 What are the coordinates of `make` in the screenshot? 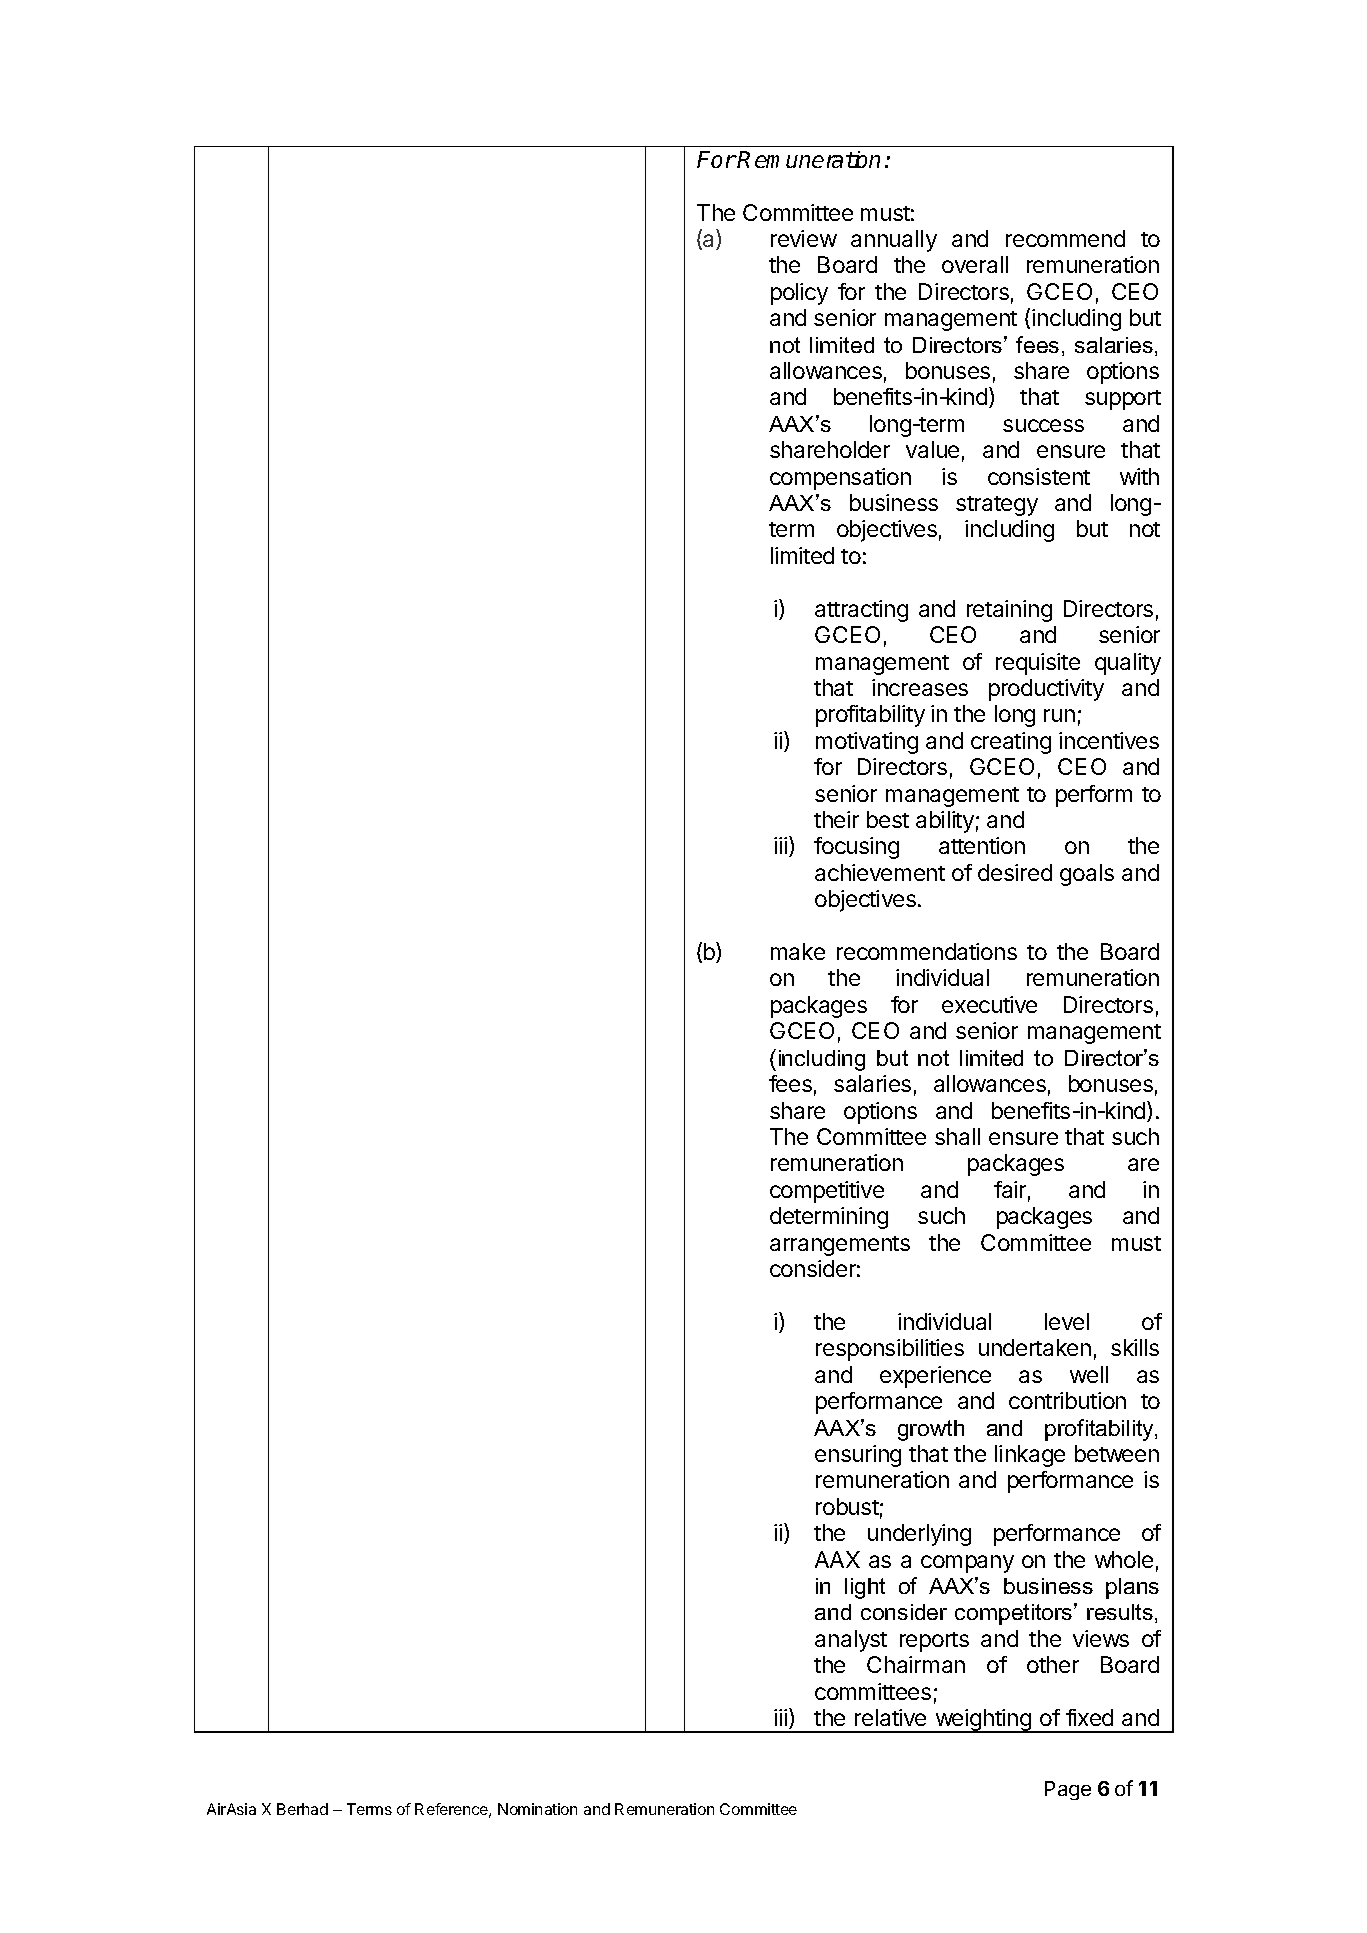 It's located at (798, 951).
